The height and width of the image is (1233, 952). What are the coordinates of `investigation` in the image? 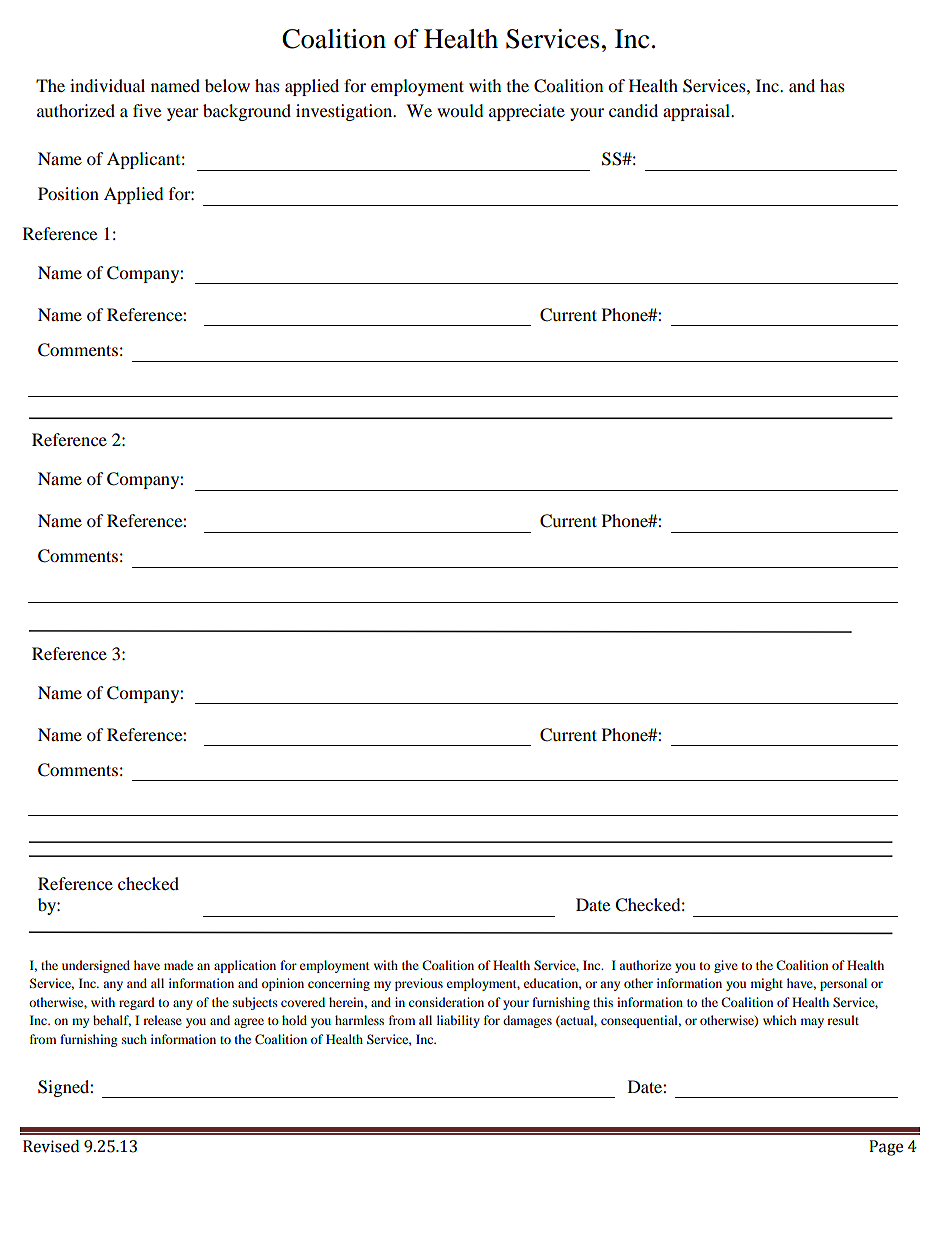 It's located at (345, 112).
